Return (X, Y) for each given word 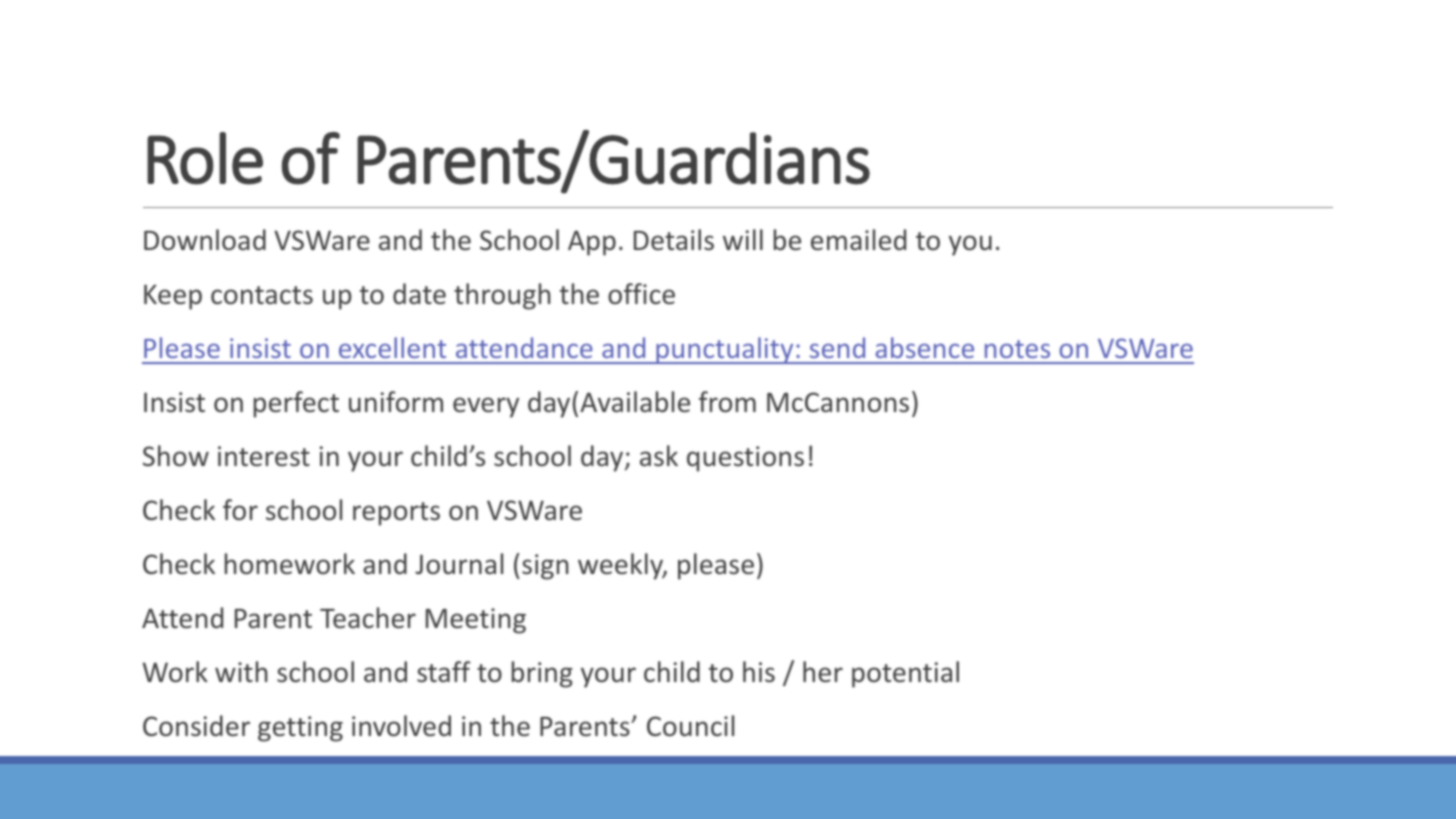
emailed (858, 240)
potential (905, 674)
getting (300, 729)
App (592, 243)
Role (205, 158)
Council (690, 726)
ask (659, 456)
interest (264, 456)
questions (745, 459)
